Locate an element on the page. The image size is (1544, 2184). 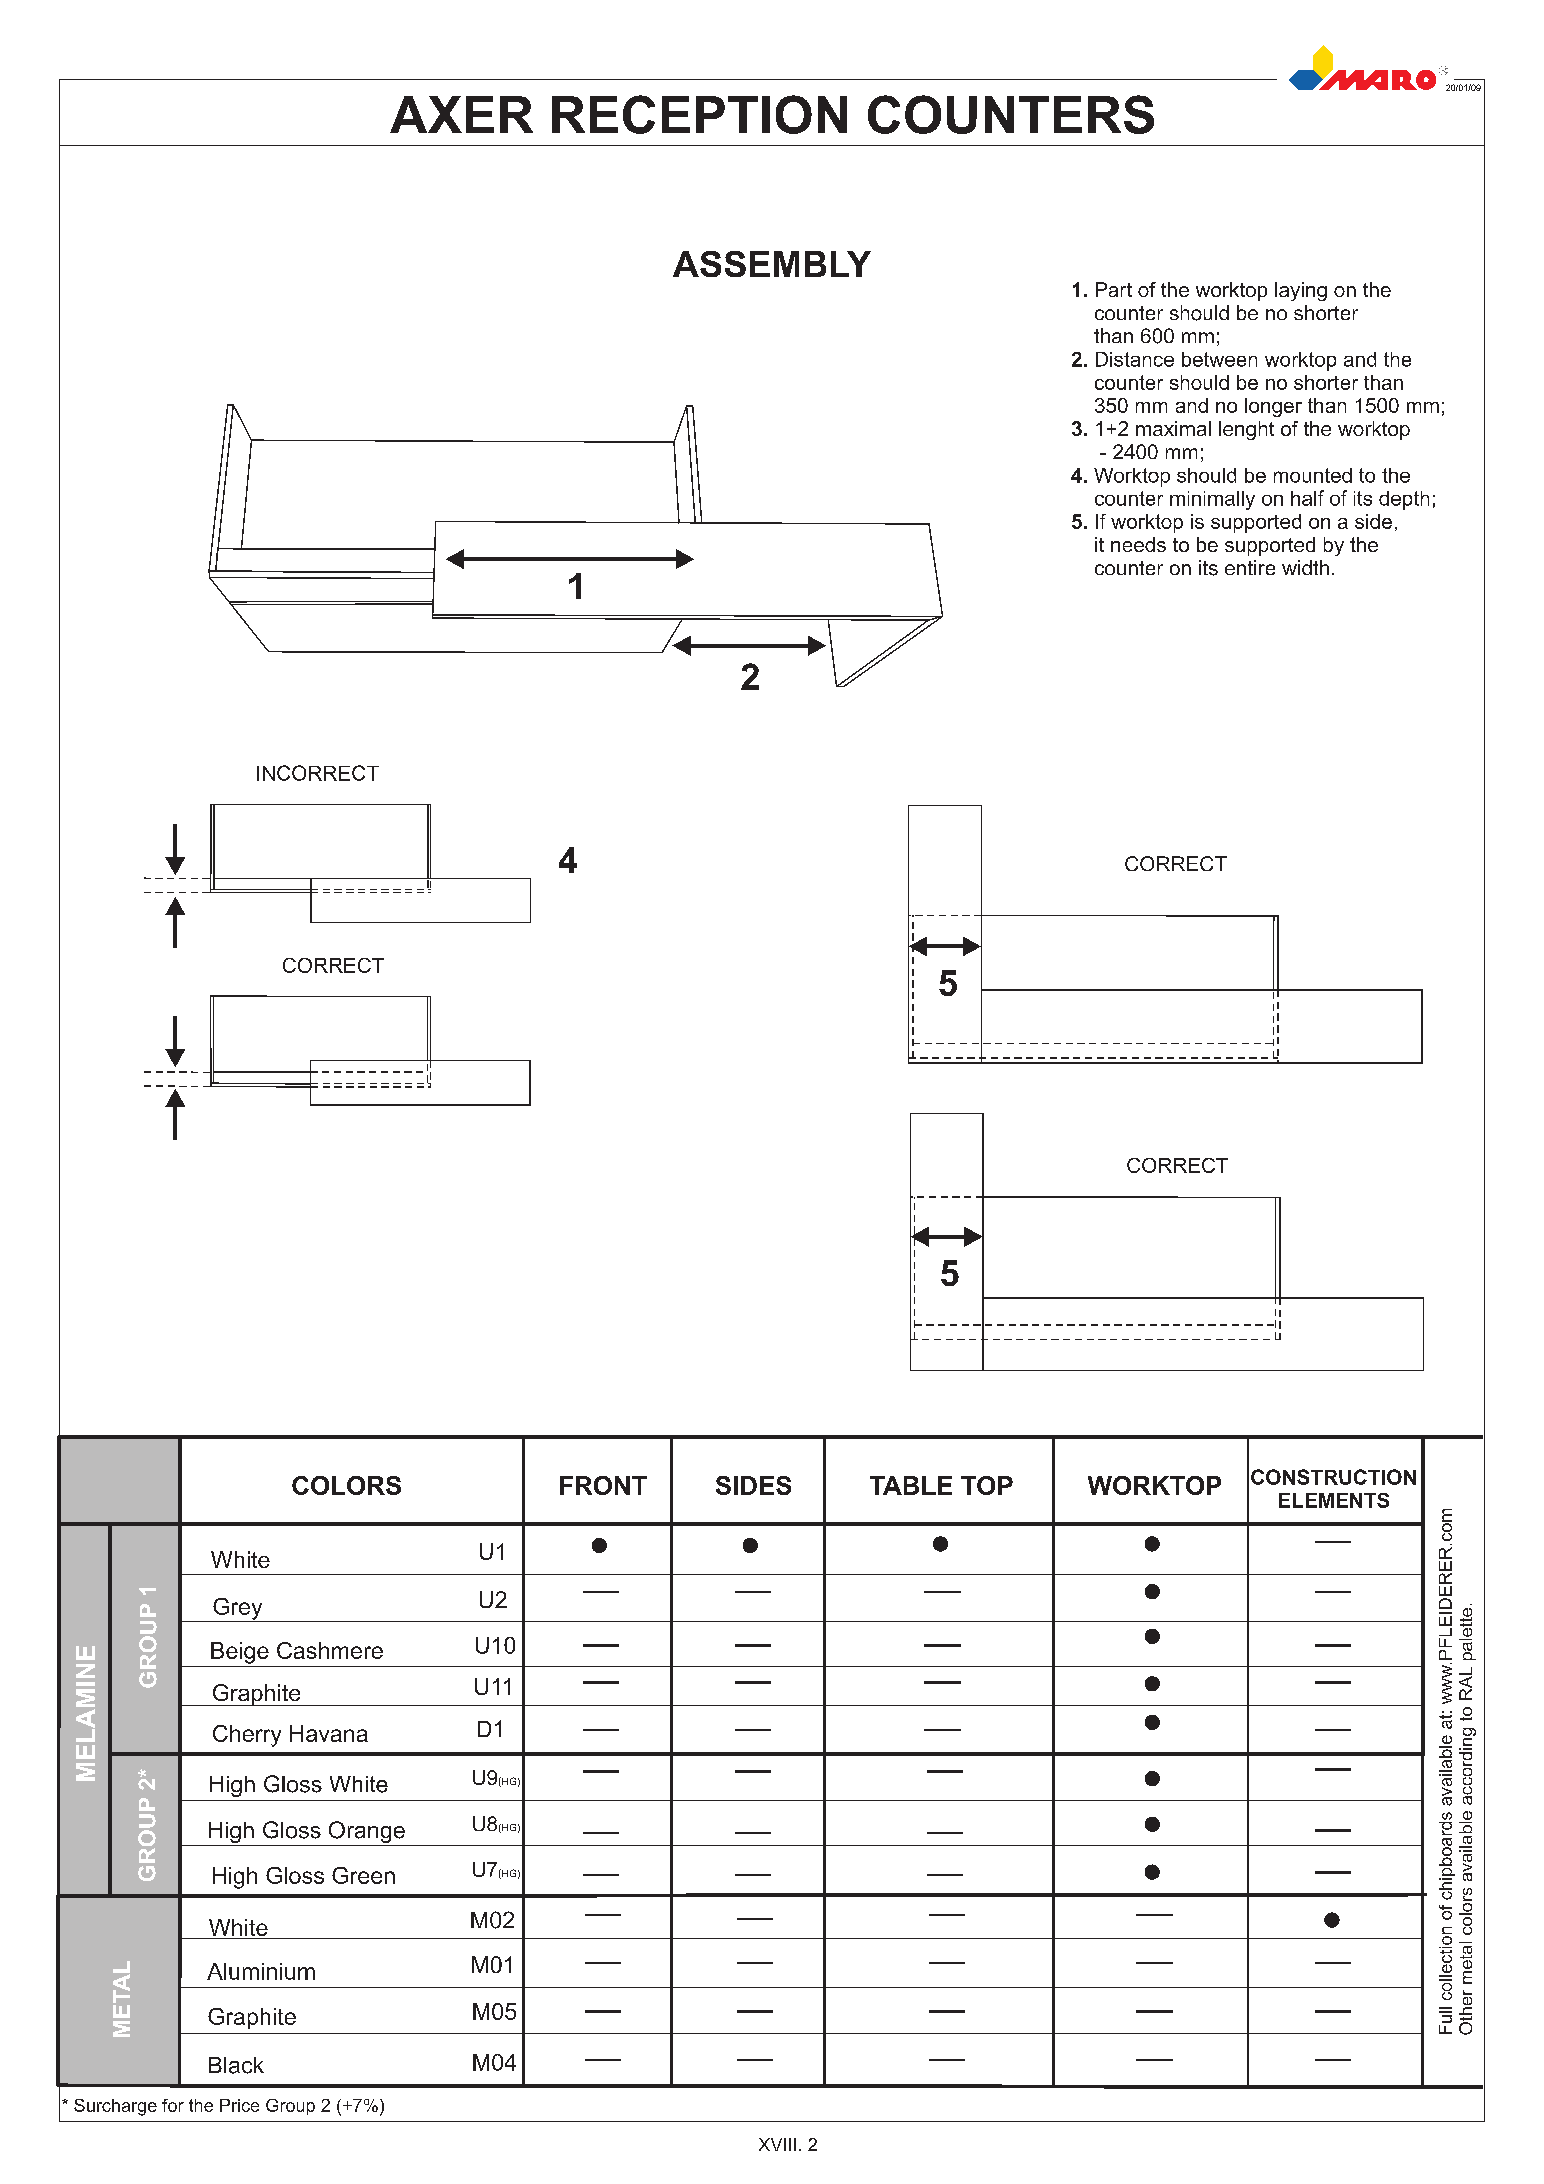
XVIII is located at coordinates (777, 2144).
